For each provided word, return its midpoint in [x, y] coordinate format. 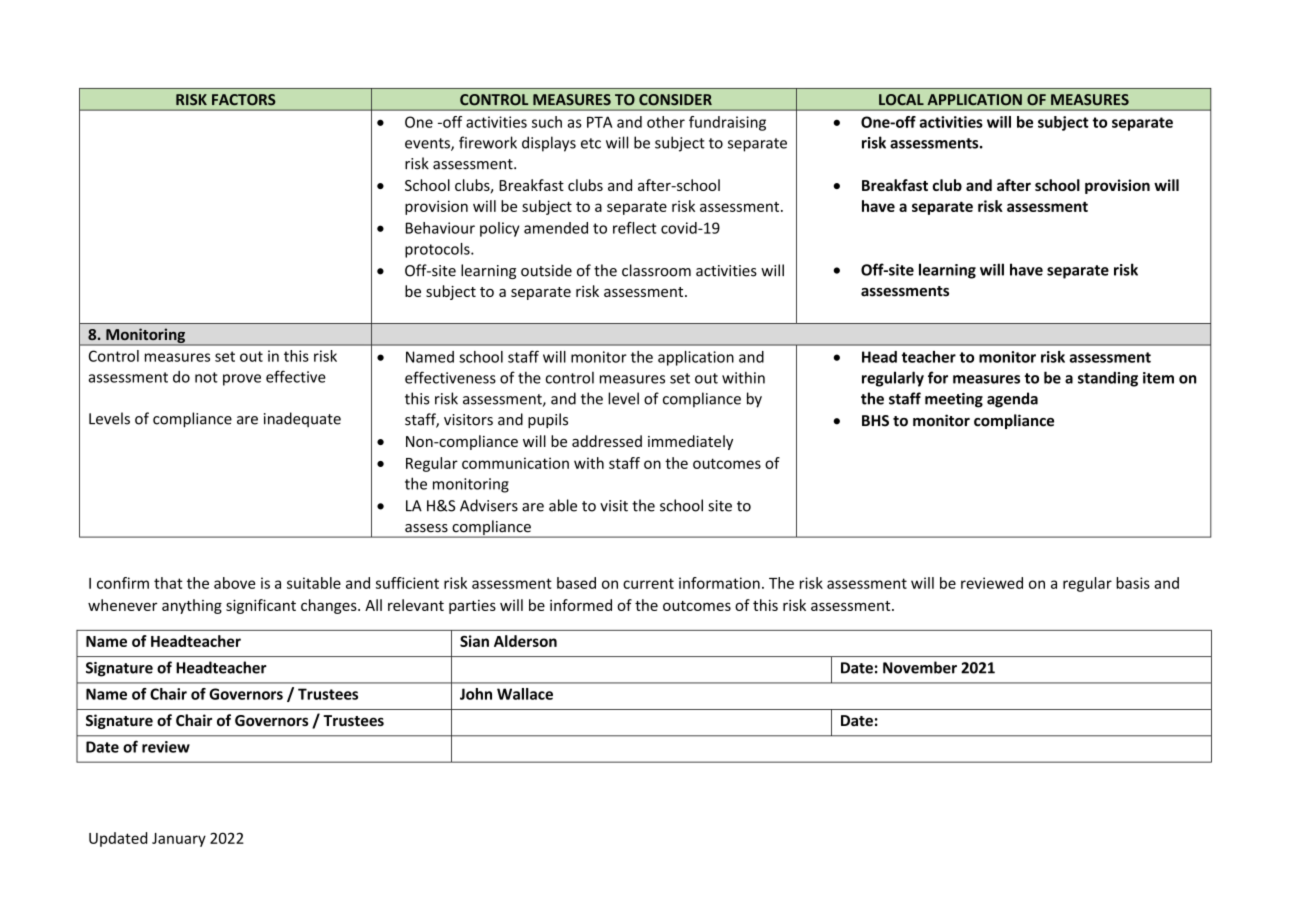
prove [242, 380]
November [920, 667]
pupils [548, 420]
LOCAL [901, 99]
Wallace [525, 694]
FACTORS [244, 100]
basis [1133, 583]
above [234, 583]
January [179, 840]
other [666, 122]
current [648, 583]
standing [1108, 379]
